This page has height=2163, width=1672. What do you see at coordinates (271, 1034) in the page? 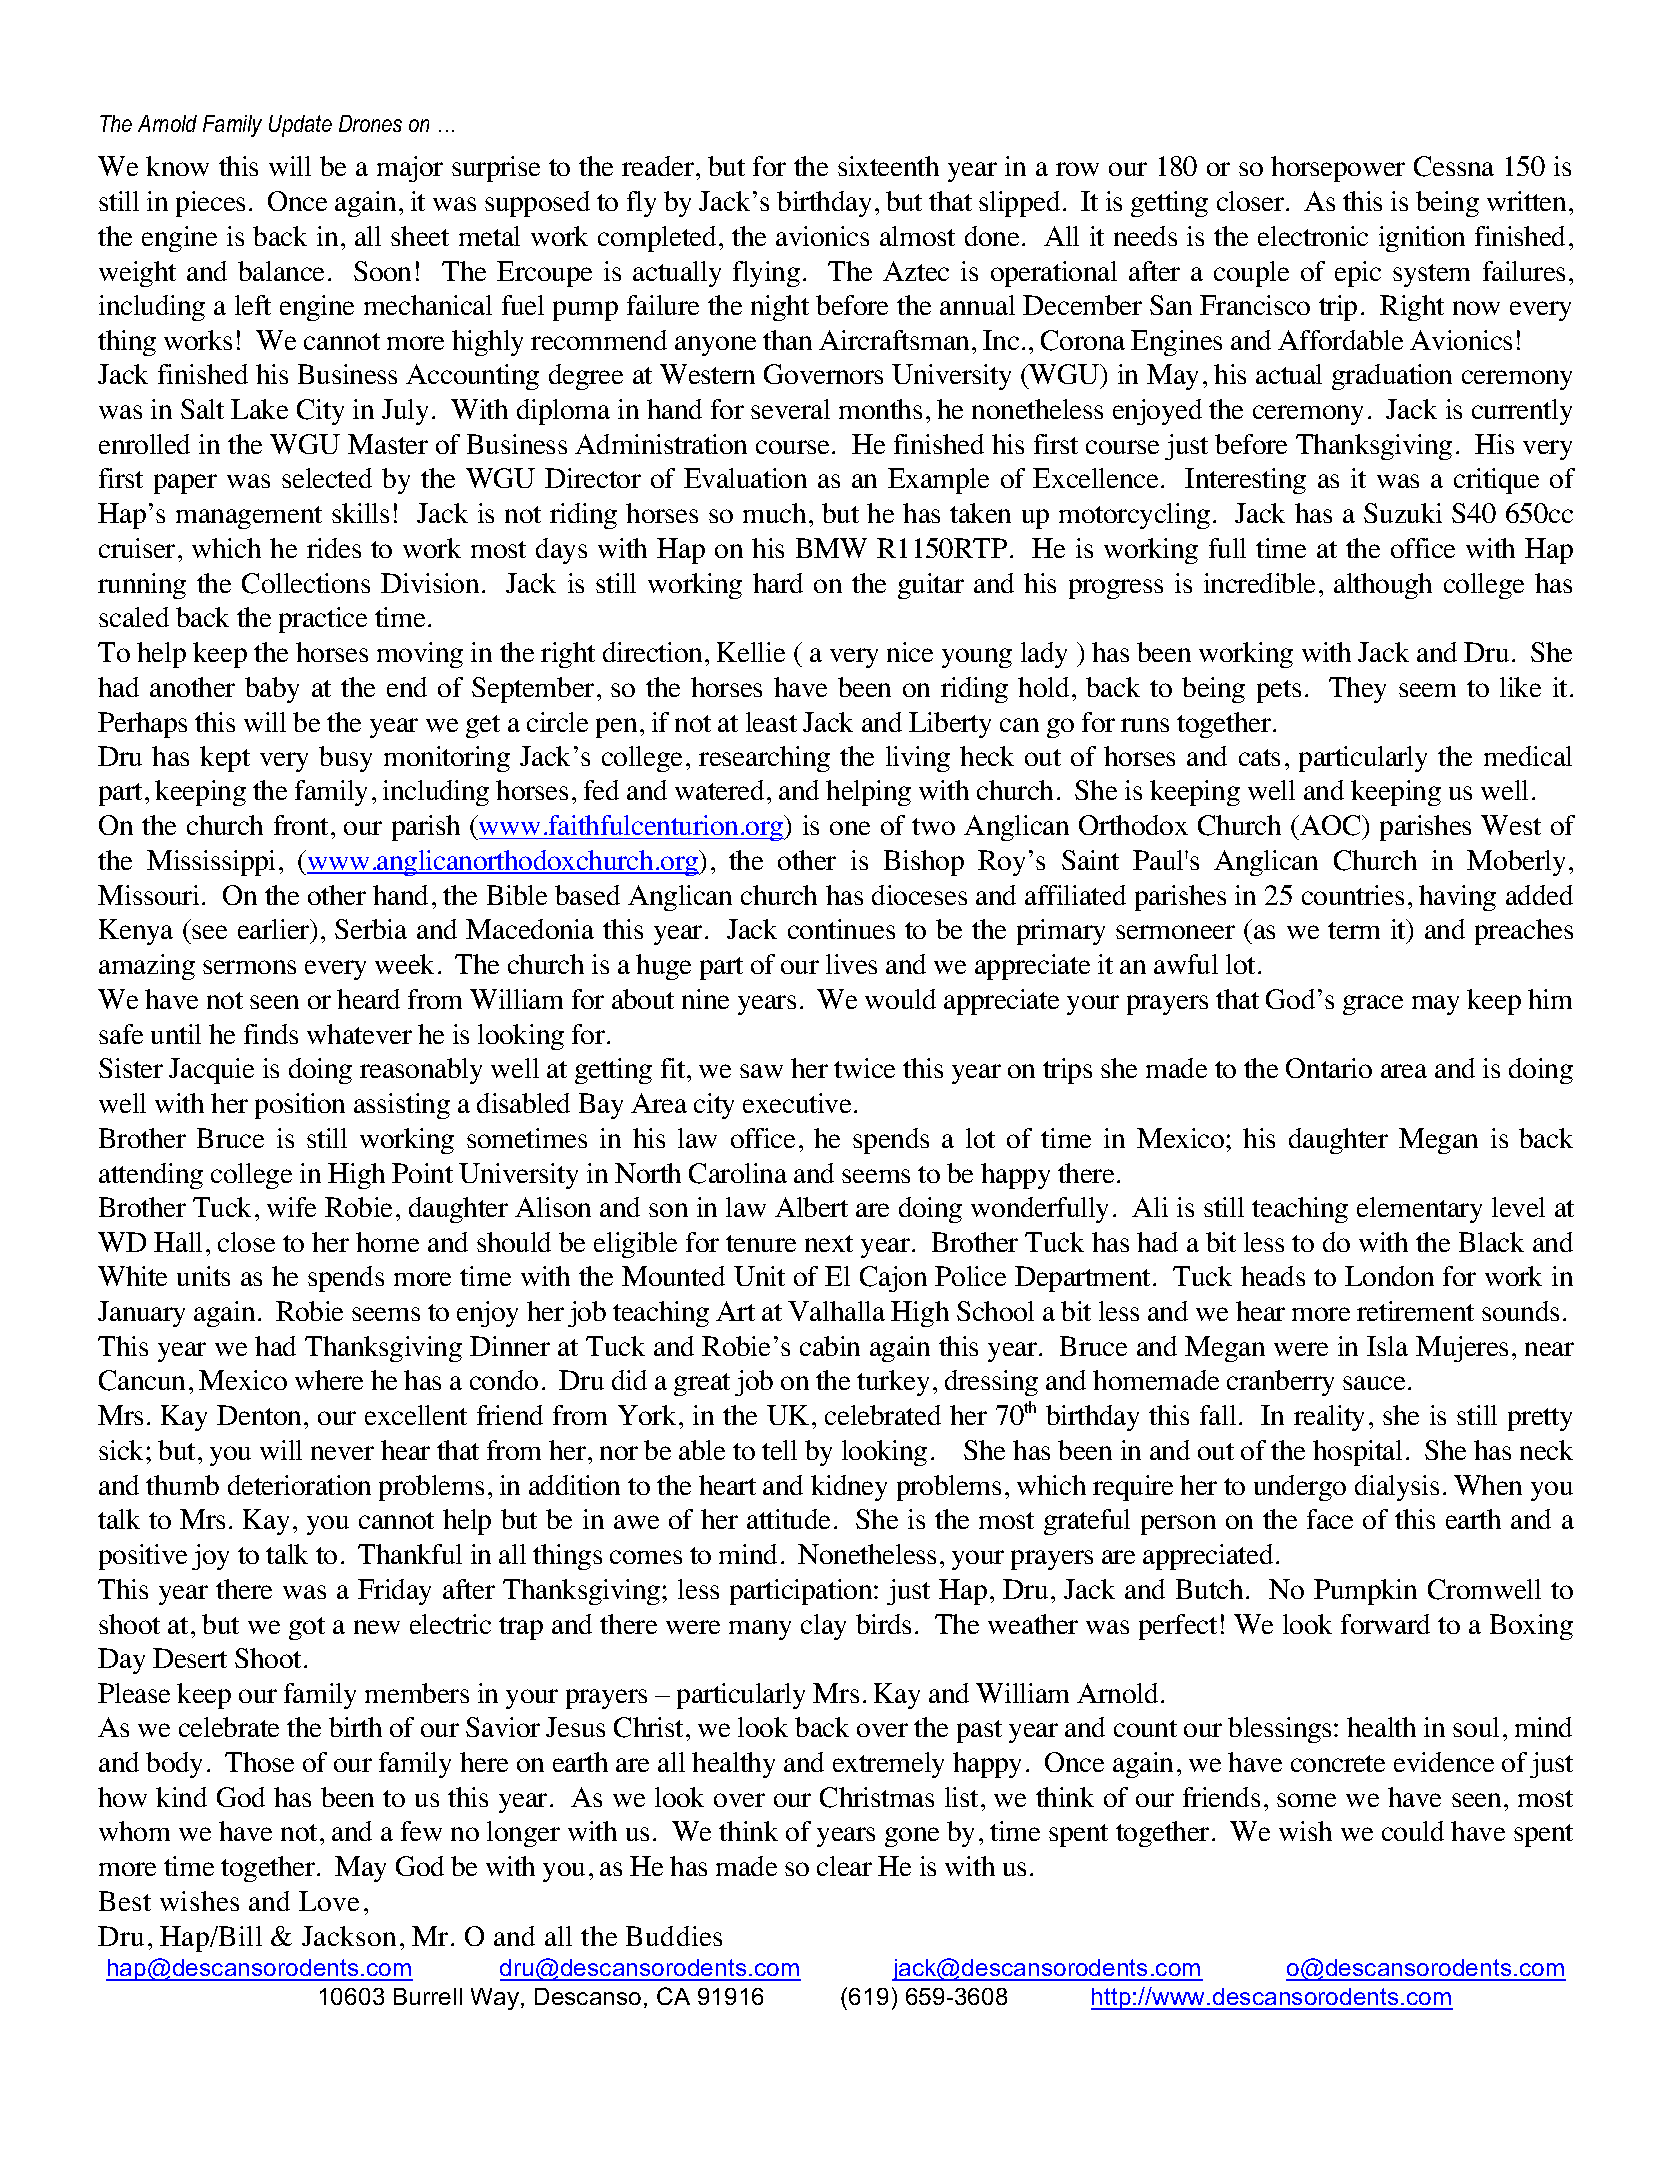
I see `finds` at bounding box center [271, 1034].
